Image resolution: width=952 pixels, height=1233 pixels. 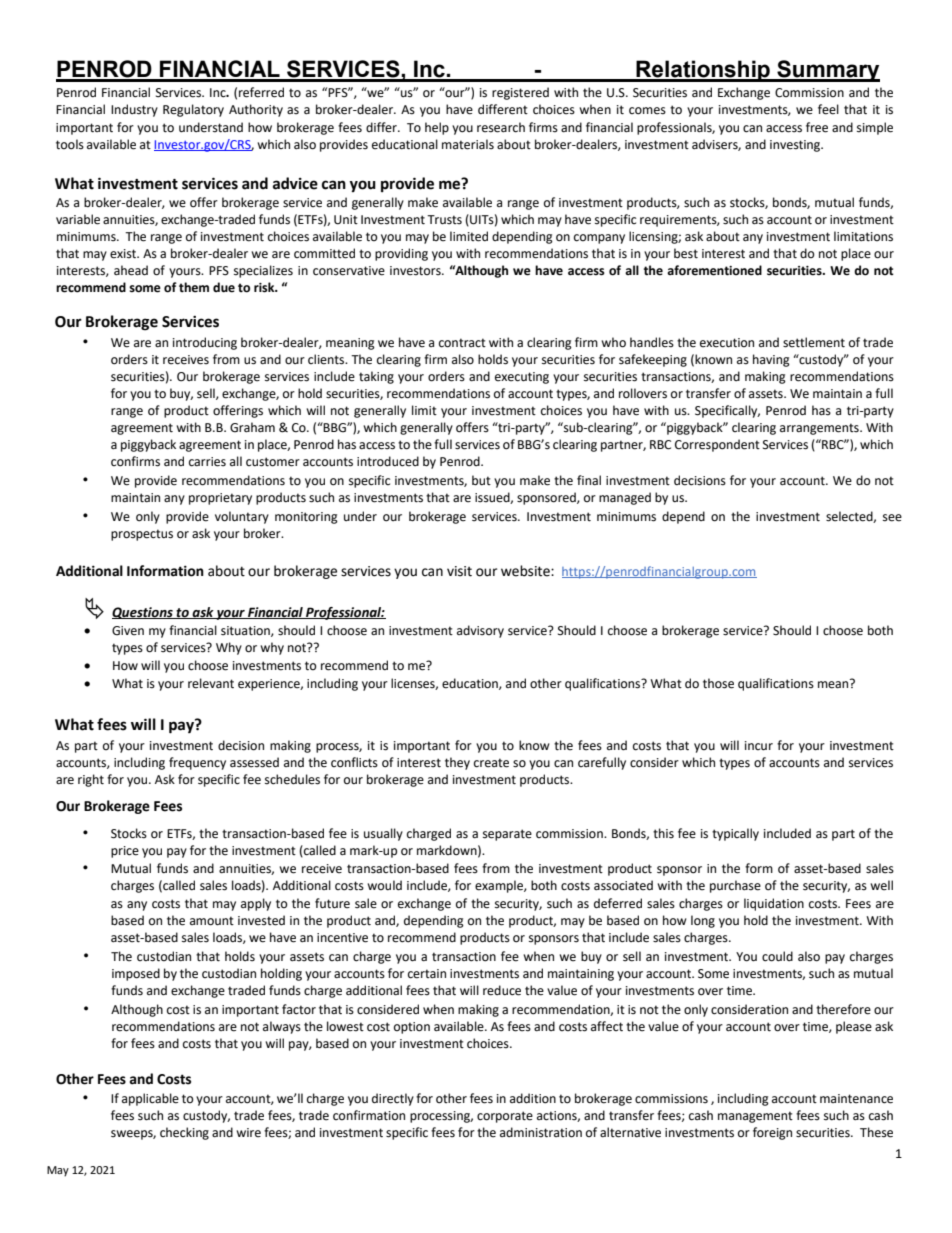 What do you see at coordinates (143, 613) in the image?
I see `Questions` at bounding box center [143, 613].
